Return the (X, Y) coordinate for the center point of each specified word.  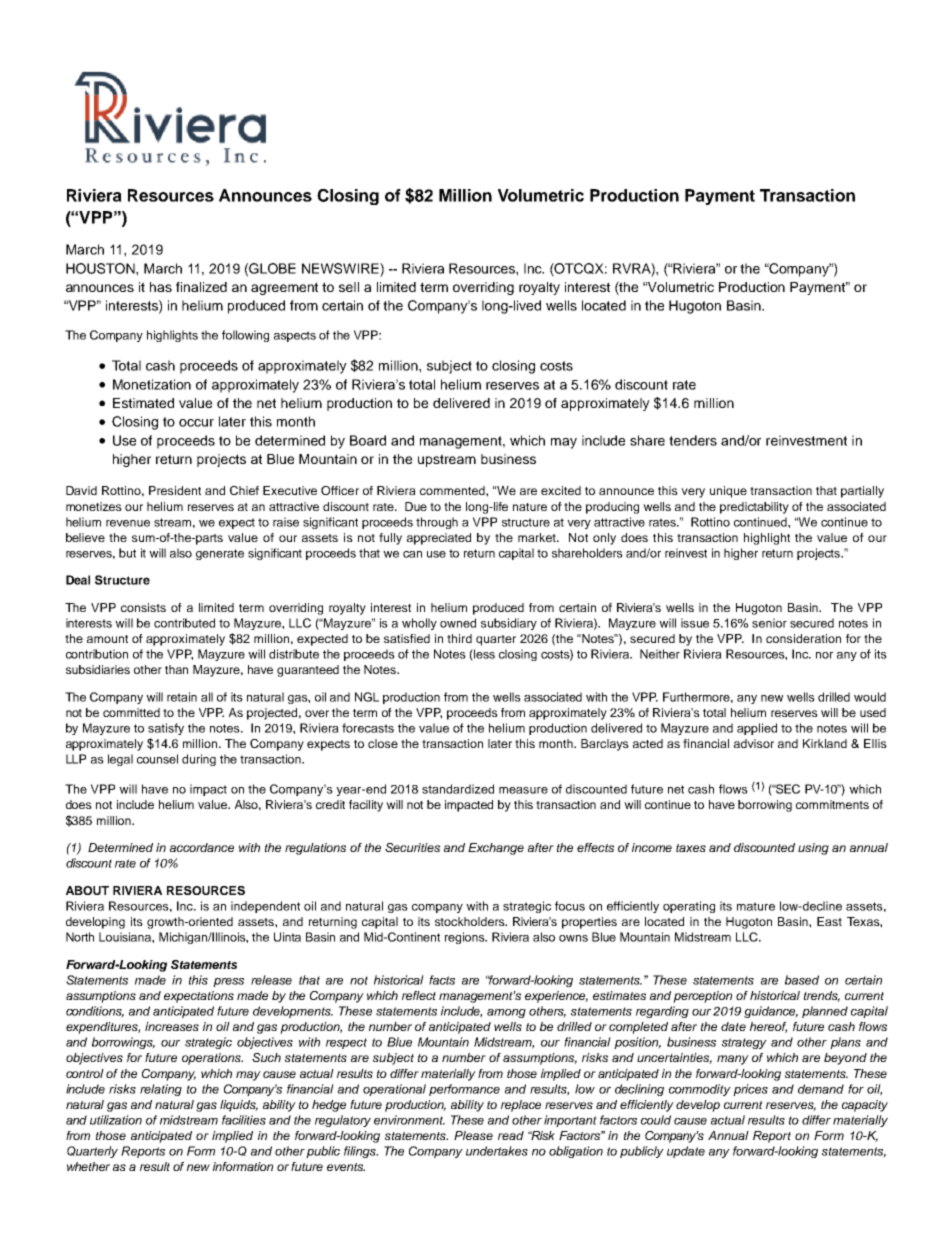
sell (349, 287)
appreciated (439, 539)
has (161, 287)
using (813, 849)
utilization (116, 1120)
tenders (693, 440)
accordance (202, 847)
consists (143, 607)
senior (769, 623)
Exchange (496, 849)
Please (473, 1135)
